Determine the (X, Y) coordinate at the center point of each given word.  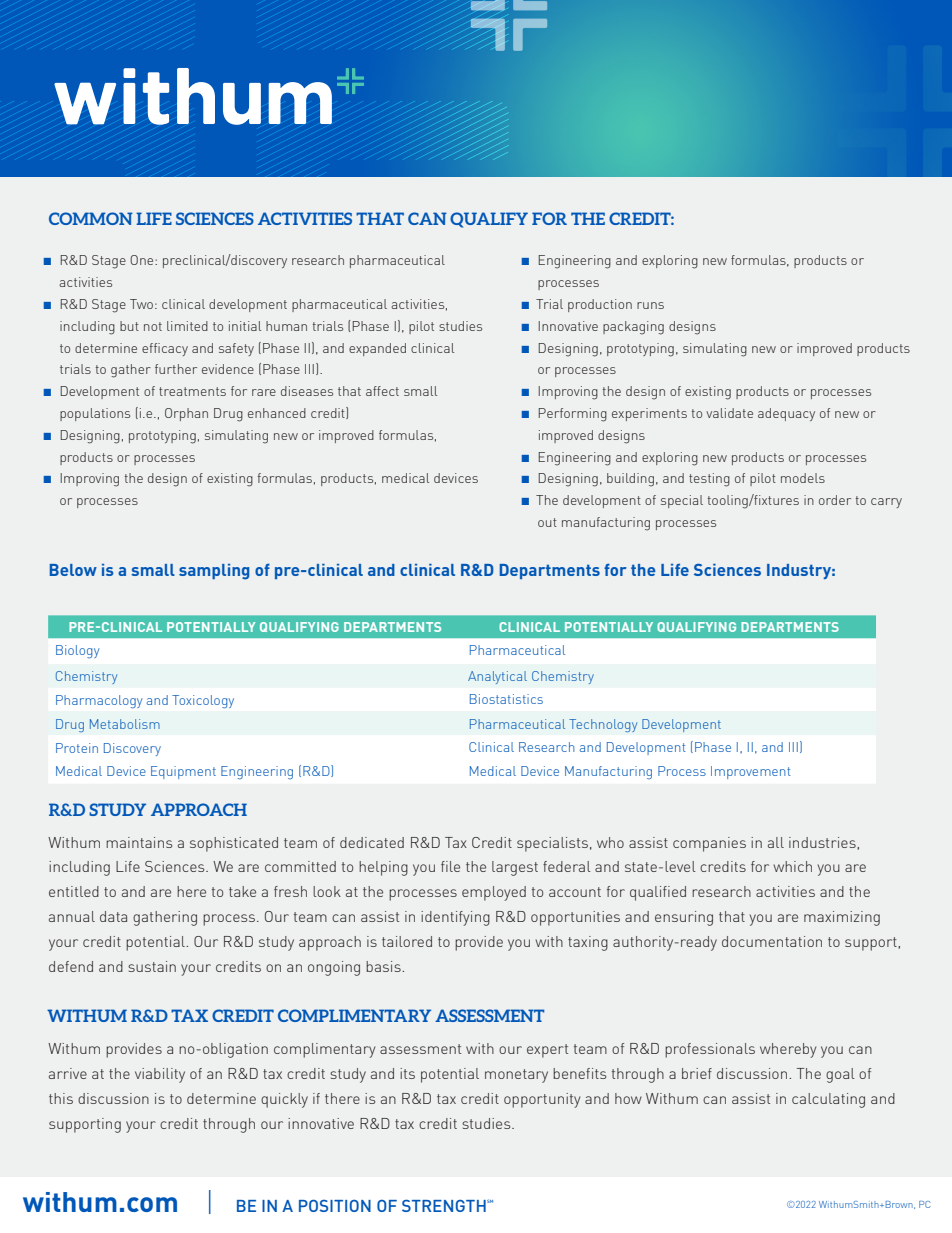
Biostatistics (506, 699)
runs (650, 305)
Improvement (751, 772)
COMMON (91, 218)
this (61, 1098)
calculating (828, 1100)
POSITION (335, 1205)
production (600, 305)
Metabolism (125, 724)
